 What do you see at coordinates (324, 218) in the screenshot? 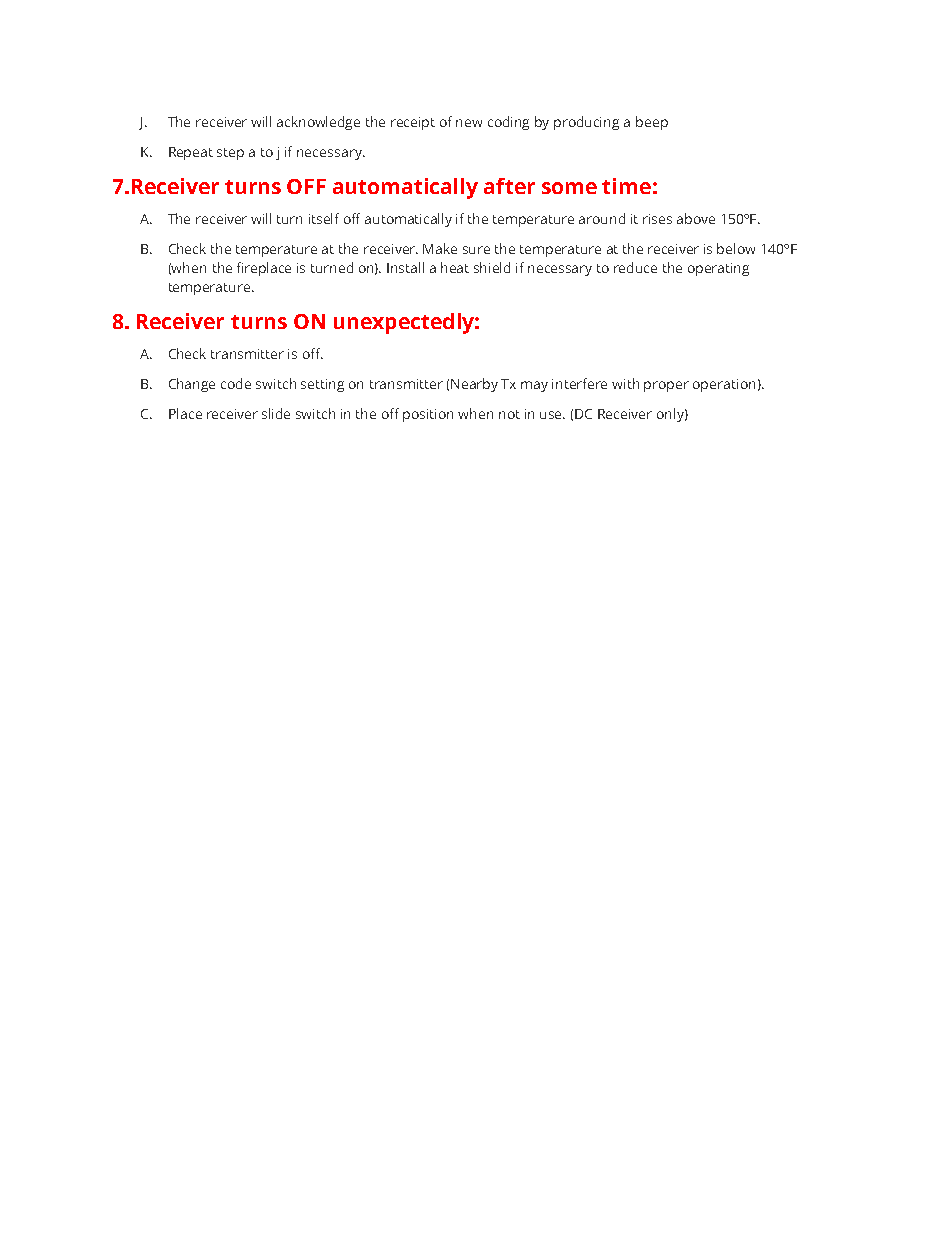
I see `itself` at bounding box center [324, 218].
